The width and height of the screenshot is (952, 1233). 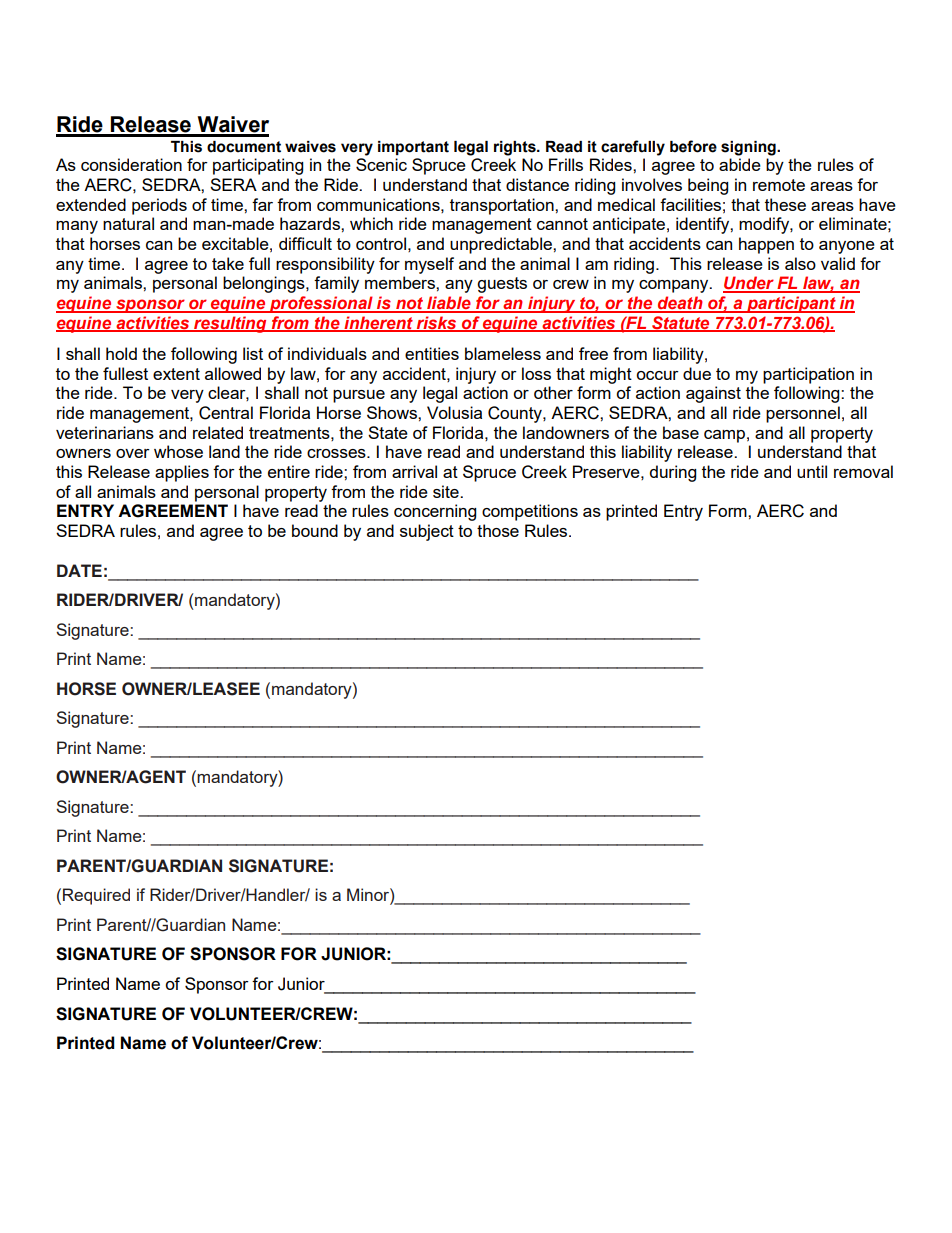 What do you see at coordinates (812, 471) in the screenshot?
I see `until` at bounding box center [812, 471].
